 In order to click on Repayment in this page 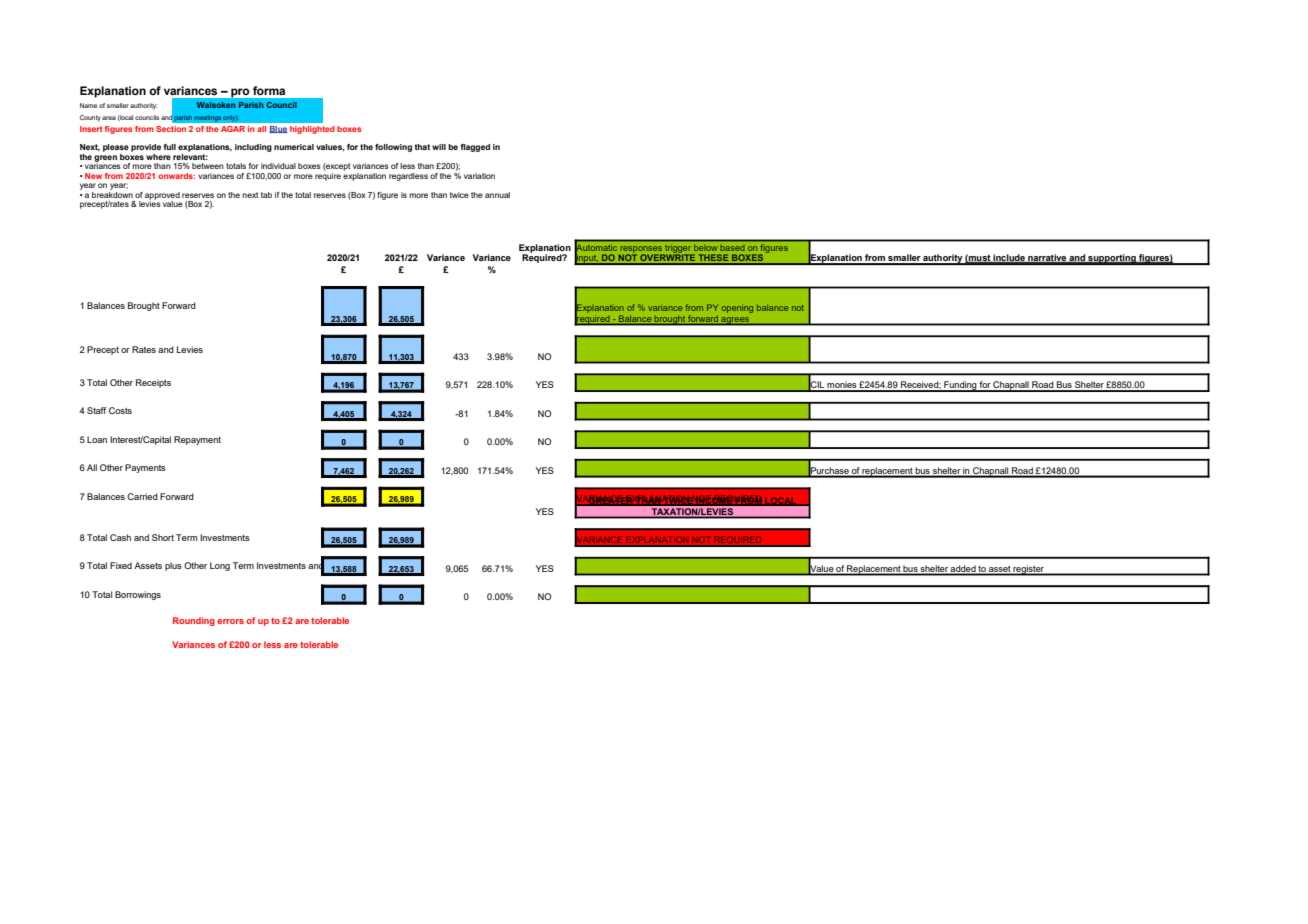, I will do `click(197, 440)`.
